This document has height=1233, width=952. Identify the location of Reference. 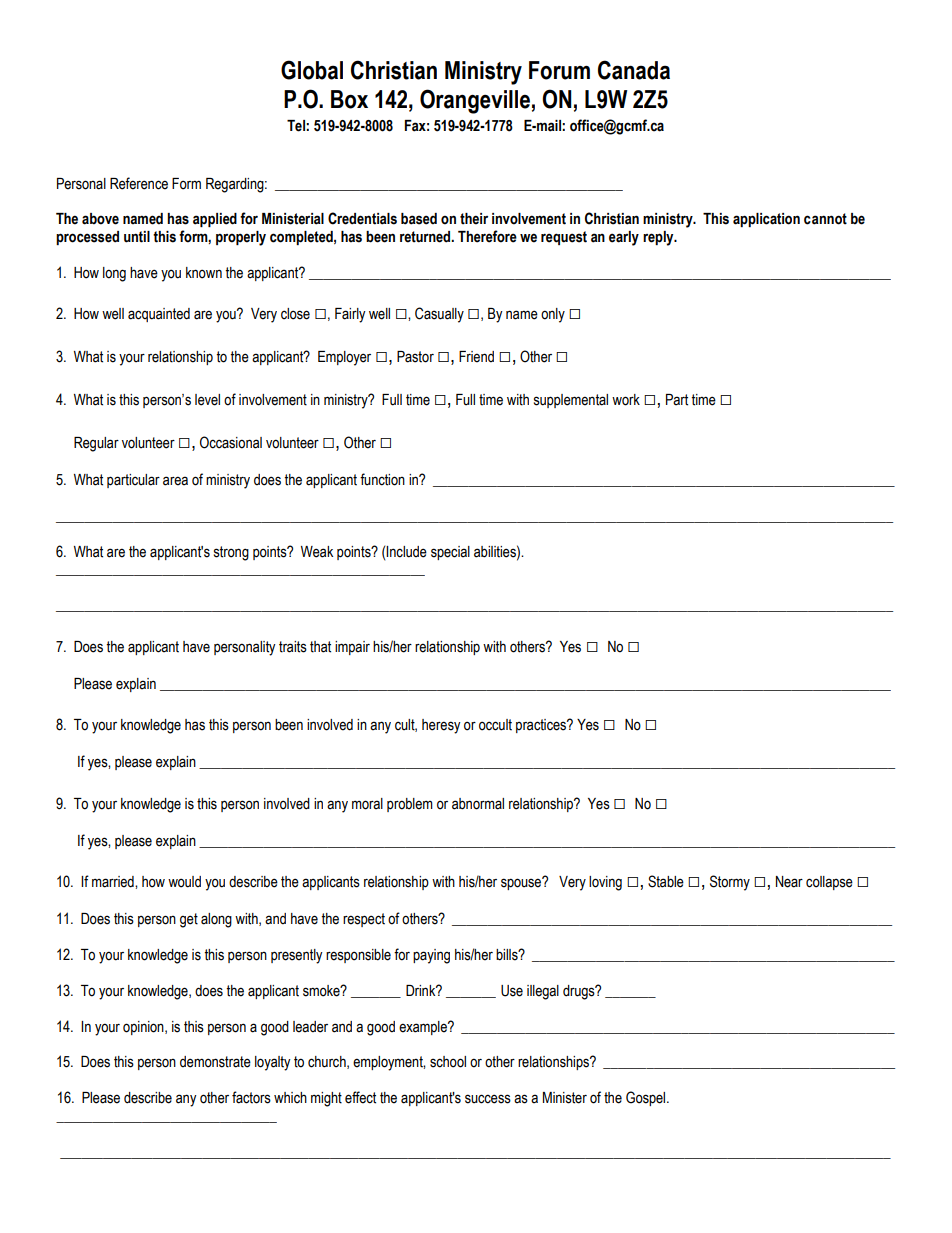
(139, 183).
